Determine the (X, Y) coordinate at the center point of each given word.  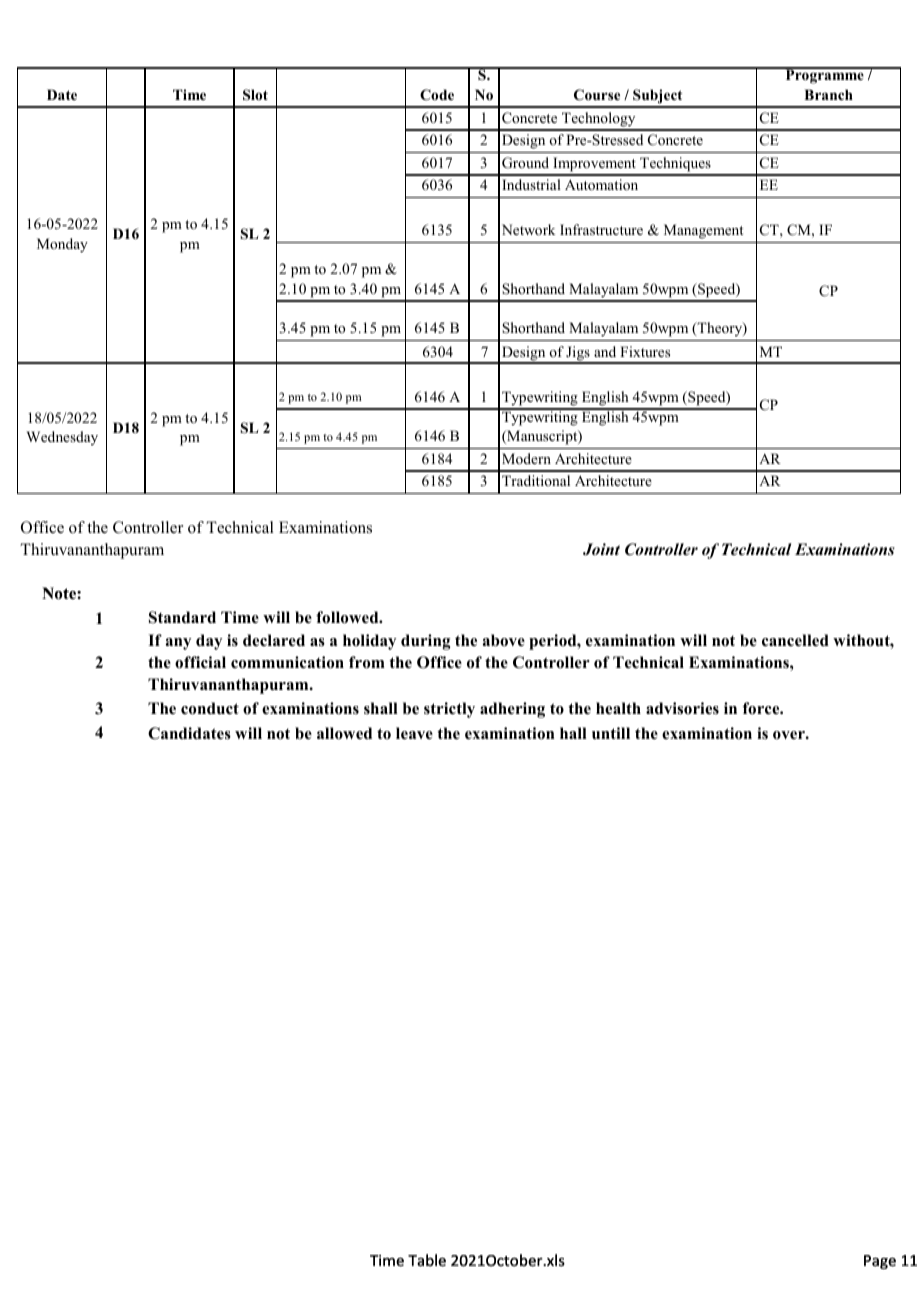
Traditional (536, 480)
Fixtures (645, 351)
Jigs (578, 354)
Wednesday (62, 438)
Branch (828, 94)
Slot (255, 95)
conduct (210, 708)
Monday (62, 245)
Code (437, 95)
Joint (601, 549)
